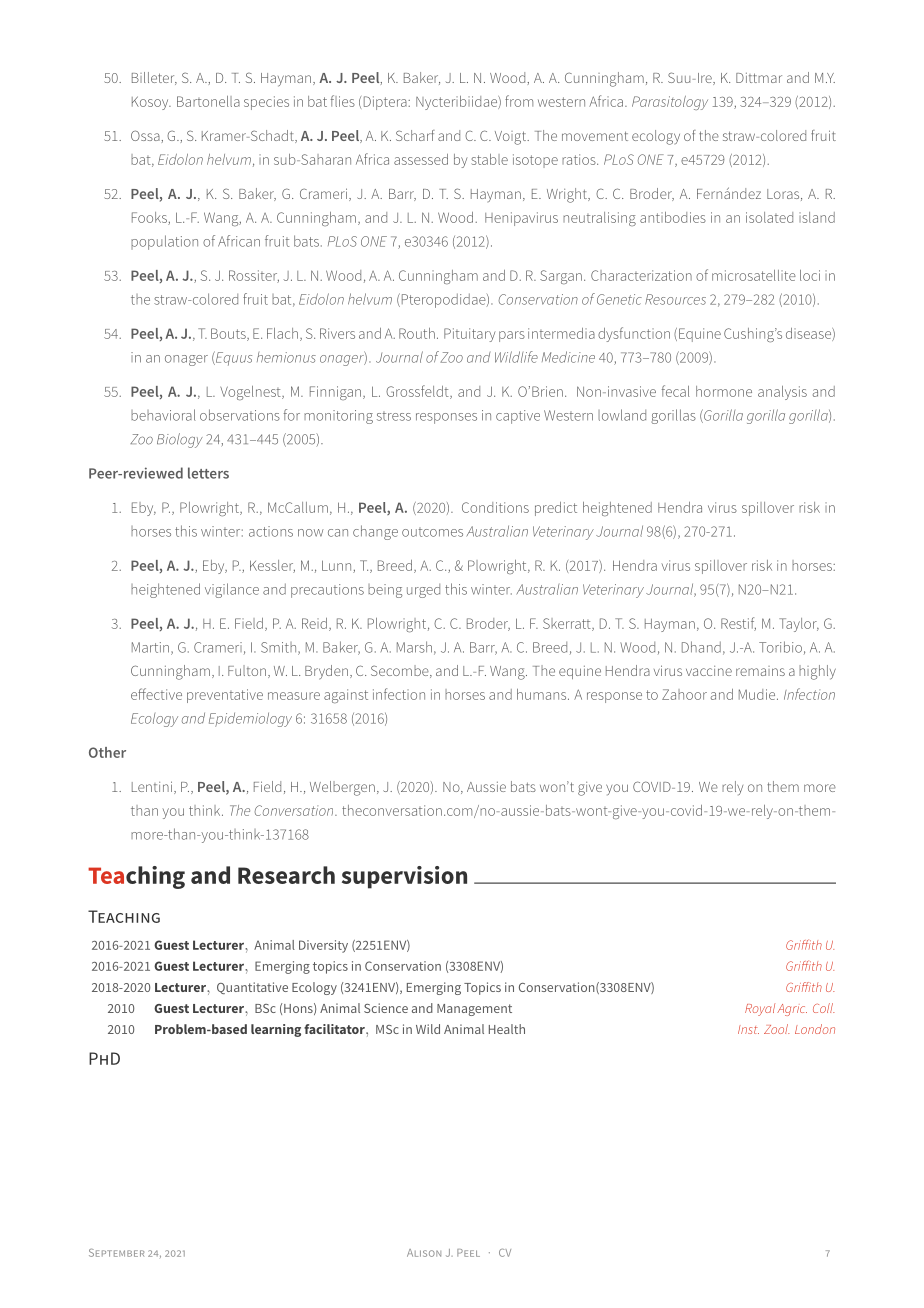  I want to click on SEPTEMBER, so click(116, 1253).
